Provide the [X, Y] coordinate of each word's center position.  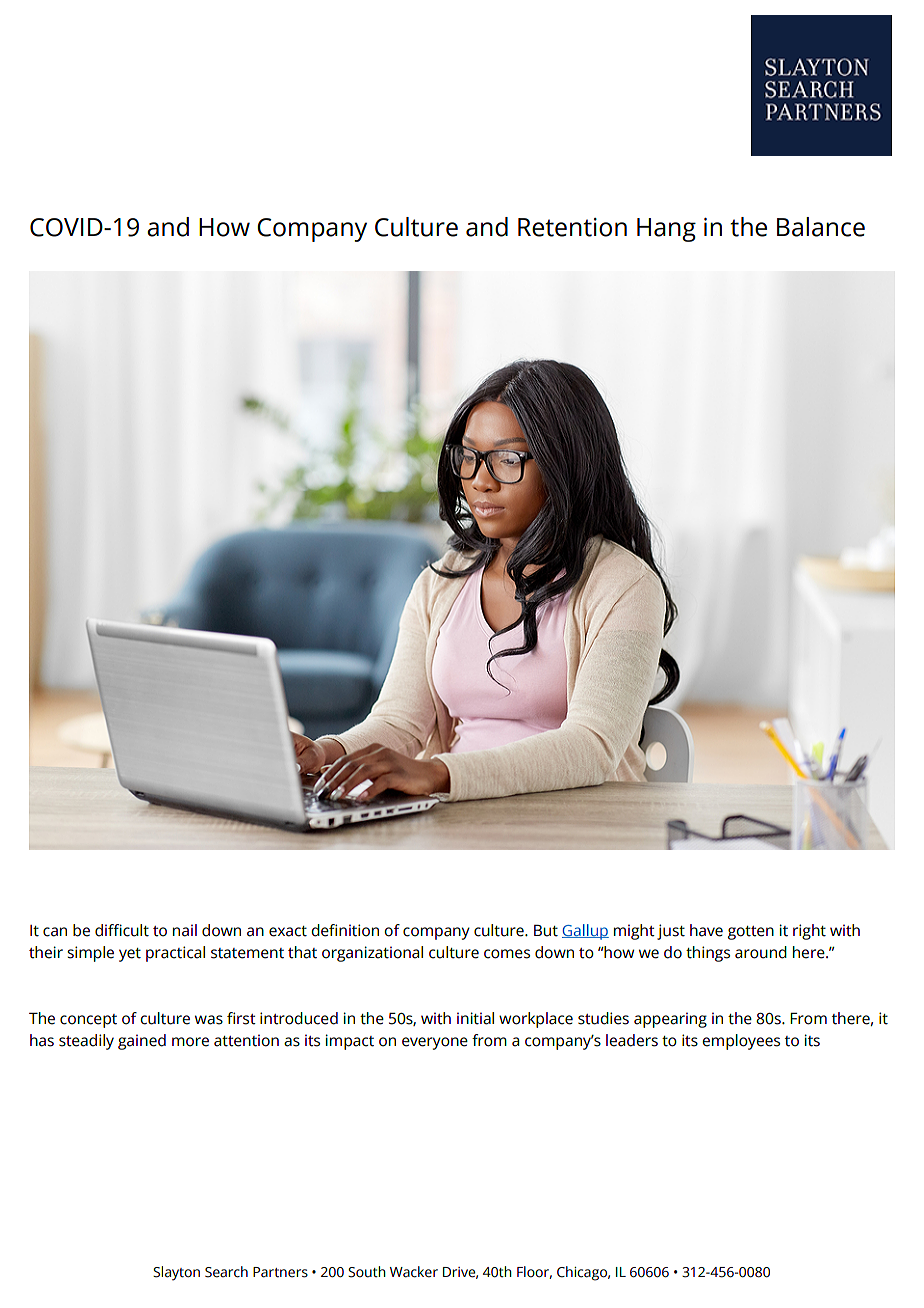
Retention [572, 227]
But [546, 930]
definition [345, 930]
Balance [821, 227]
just [671, 932]
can [55, 932]
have [706, 930]
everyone [435, 1043]
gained [142, 1042]
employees [741, 1042]
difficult [122, 930]
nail [185, 930]
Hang [666, 230]
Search [226, 1272]
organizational [372, 954]
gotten [751, 933]
